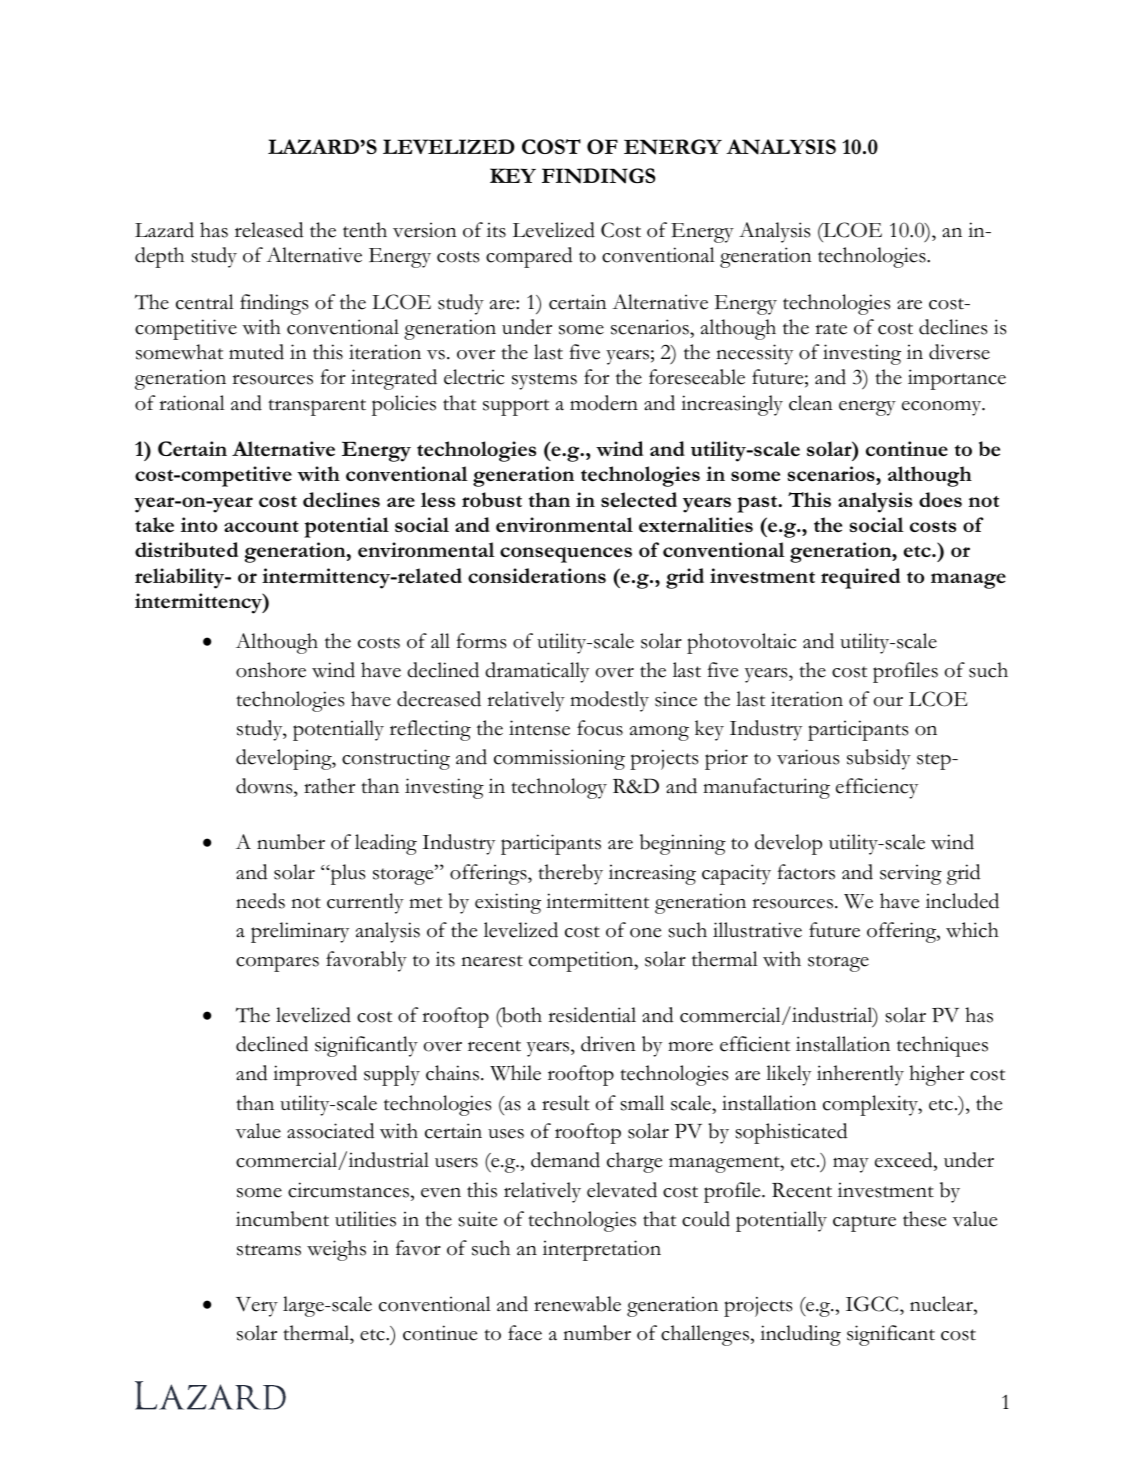 The height and width of the screenshot is (1483, 1146). Describe the element at coordinates (877, 788) in the screenshot. I see `efficiency` at that location.
